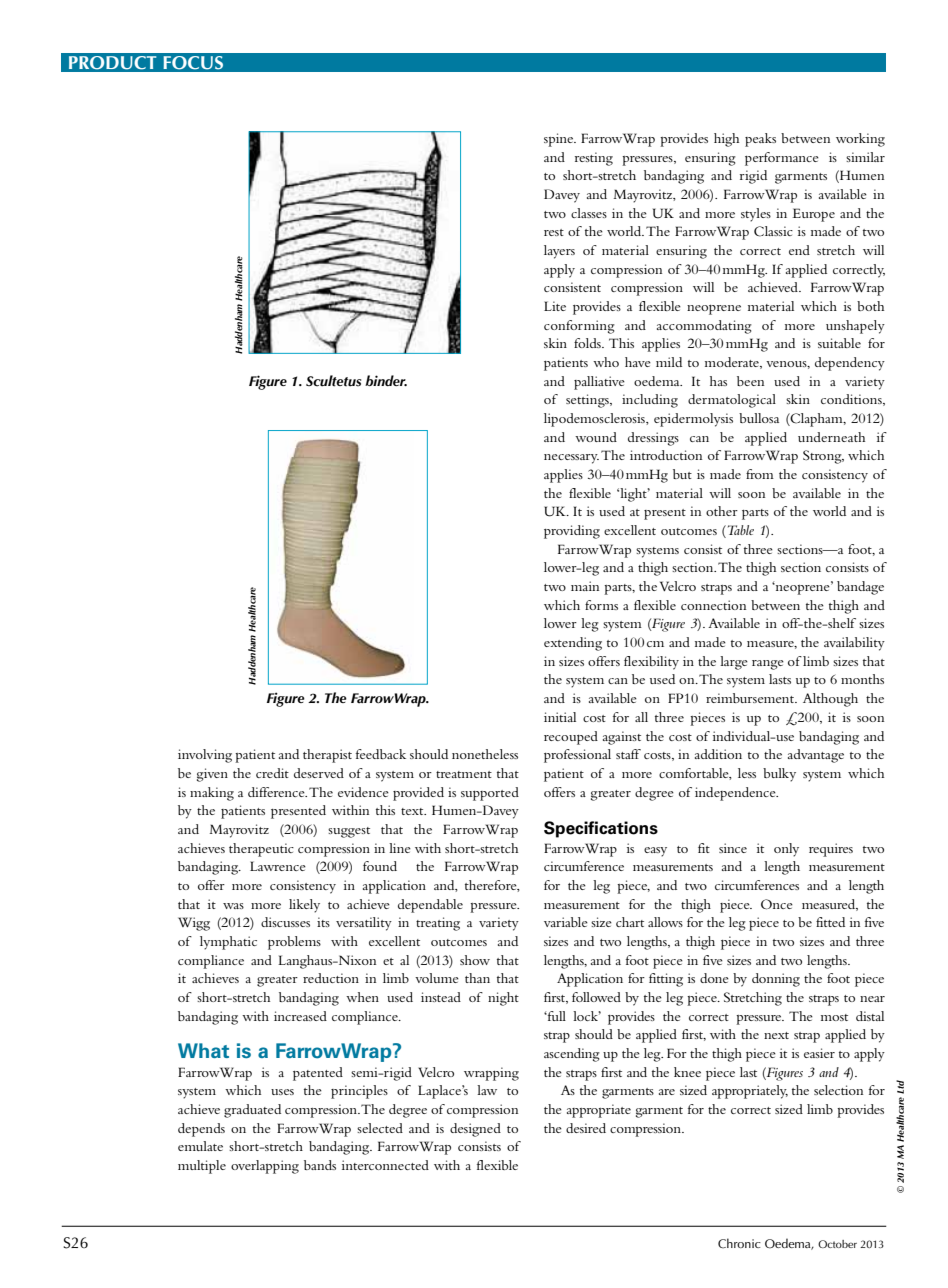 The width and height of the image is (948, 1288). Describe the element at coordinates (566, 922) in the image. I see `variable` at that location.
